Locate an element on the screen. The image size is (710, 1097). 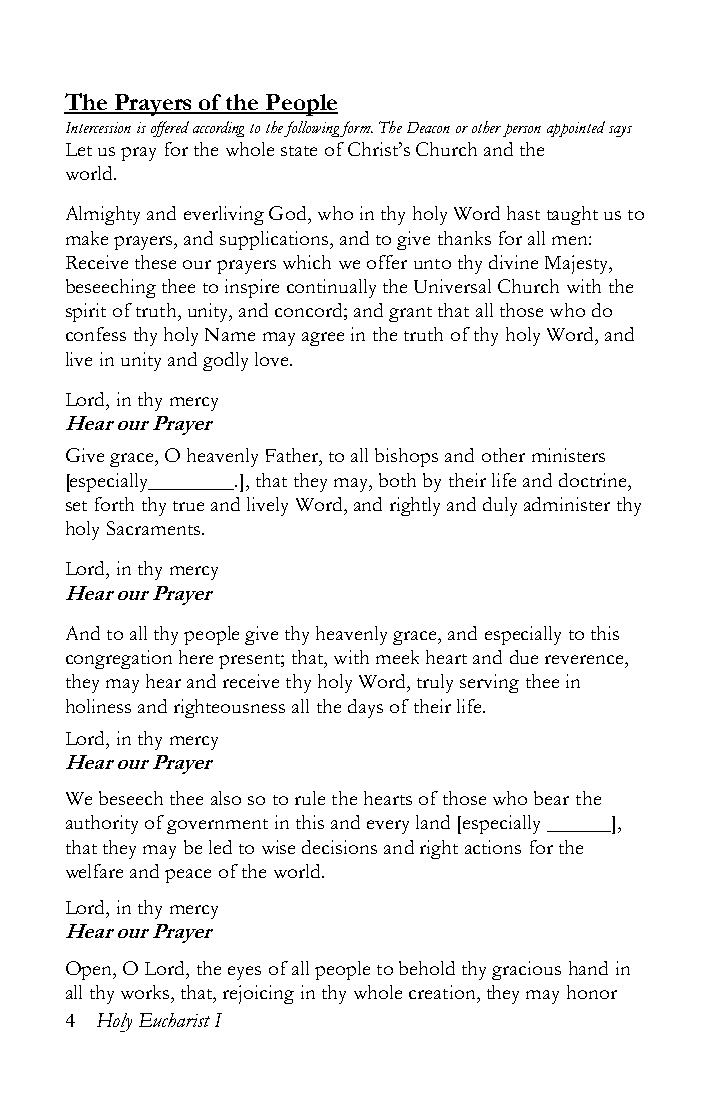
following is located at coordinates (313, 129).
